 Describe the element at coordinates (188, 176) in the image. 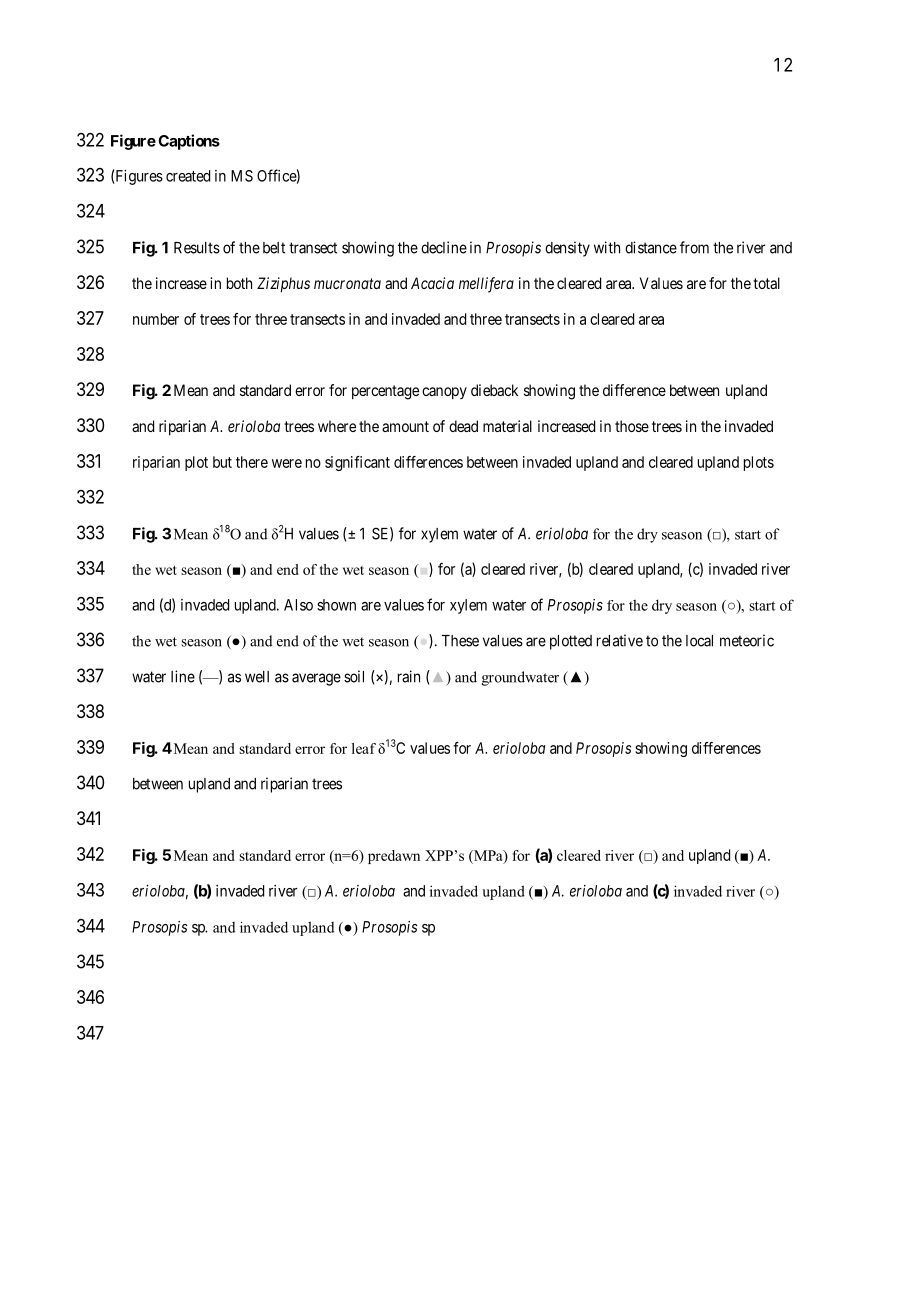

I see `created` at that location.
